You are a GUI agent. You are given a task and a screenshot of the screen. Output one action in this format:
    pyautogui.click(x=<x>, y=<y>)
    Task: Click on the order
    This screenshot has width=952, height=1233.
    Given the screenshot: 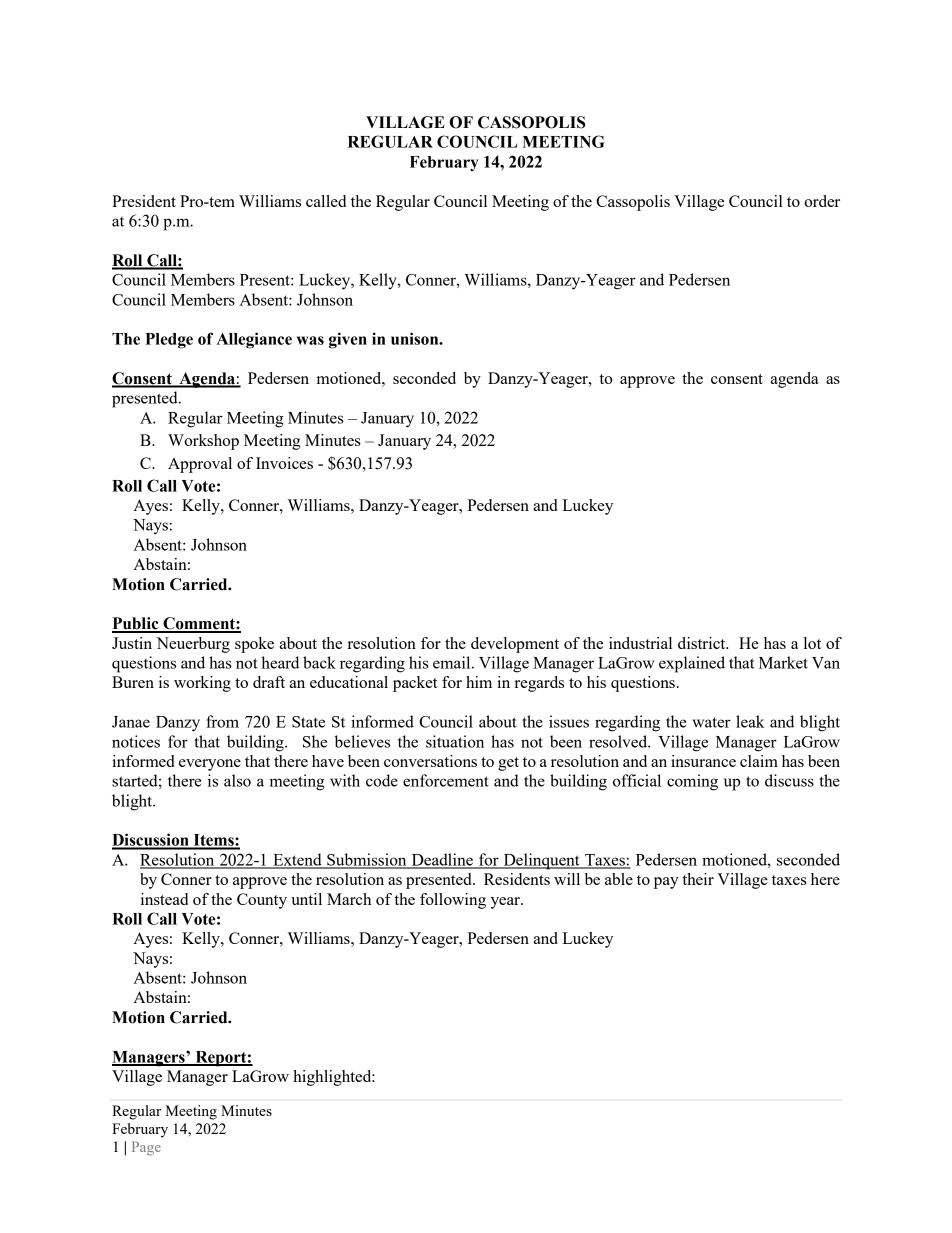 What is the action you would take?
    pyautogui.click(x=822, y=201)
